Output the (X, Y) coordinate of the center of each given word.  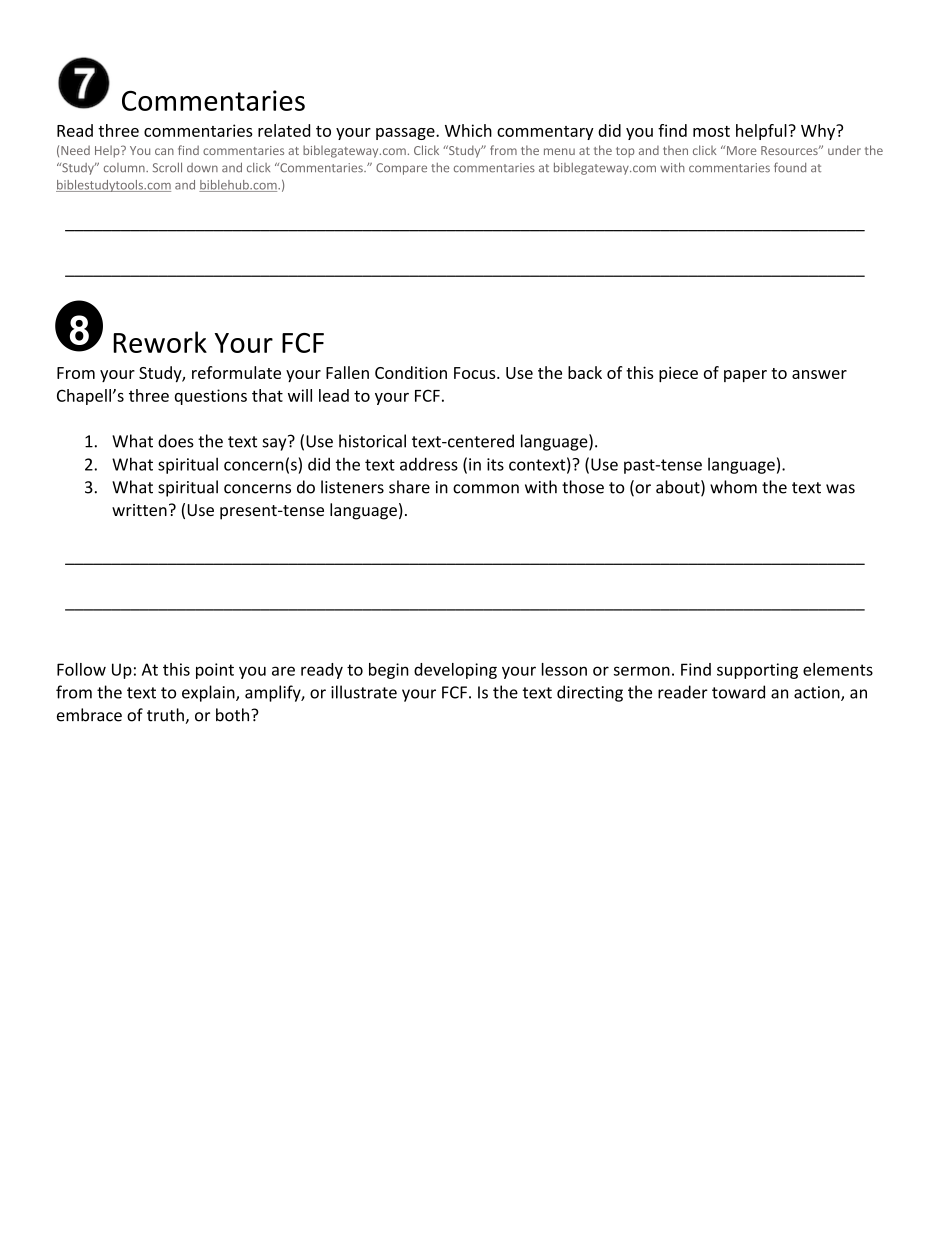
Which (468, 130)
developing (455, 671)
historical (372, 441)
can (164, 151)
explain (209, 693)
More (741, 150)
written (139, 510)
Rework (160, 342)
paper (745, 376)
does (176, 441)
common (486, 489)
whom (733, 487)
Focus (476, 373)
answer (819, 374)
